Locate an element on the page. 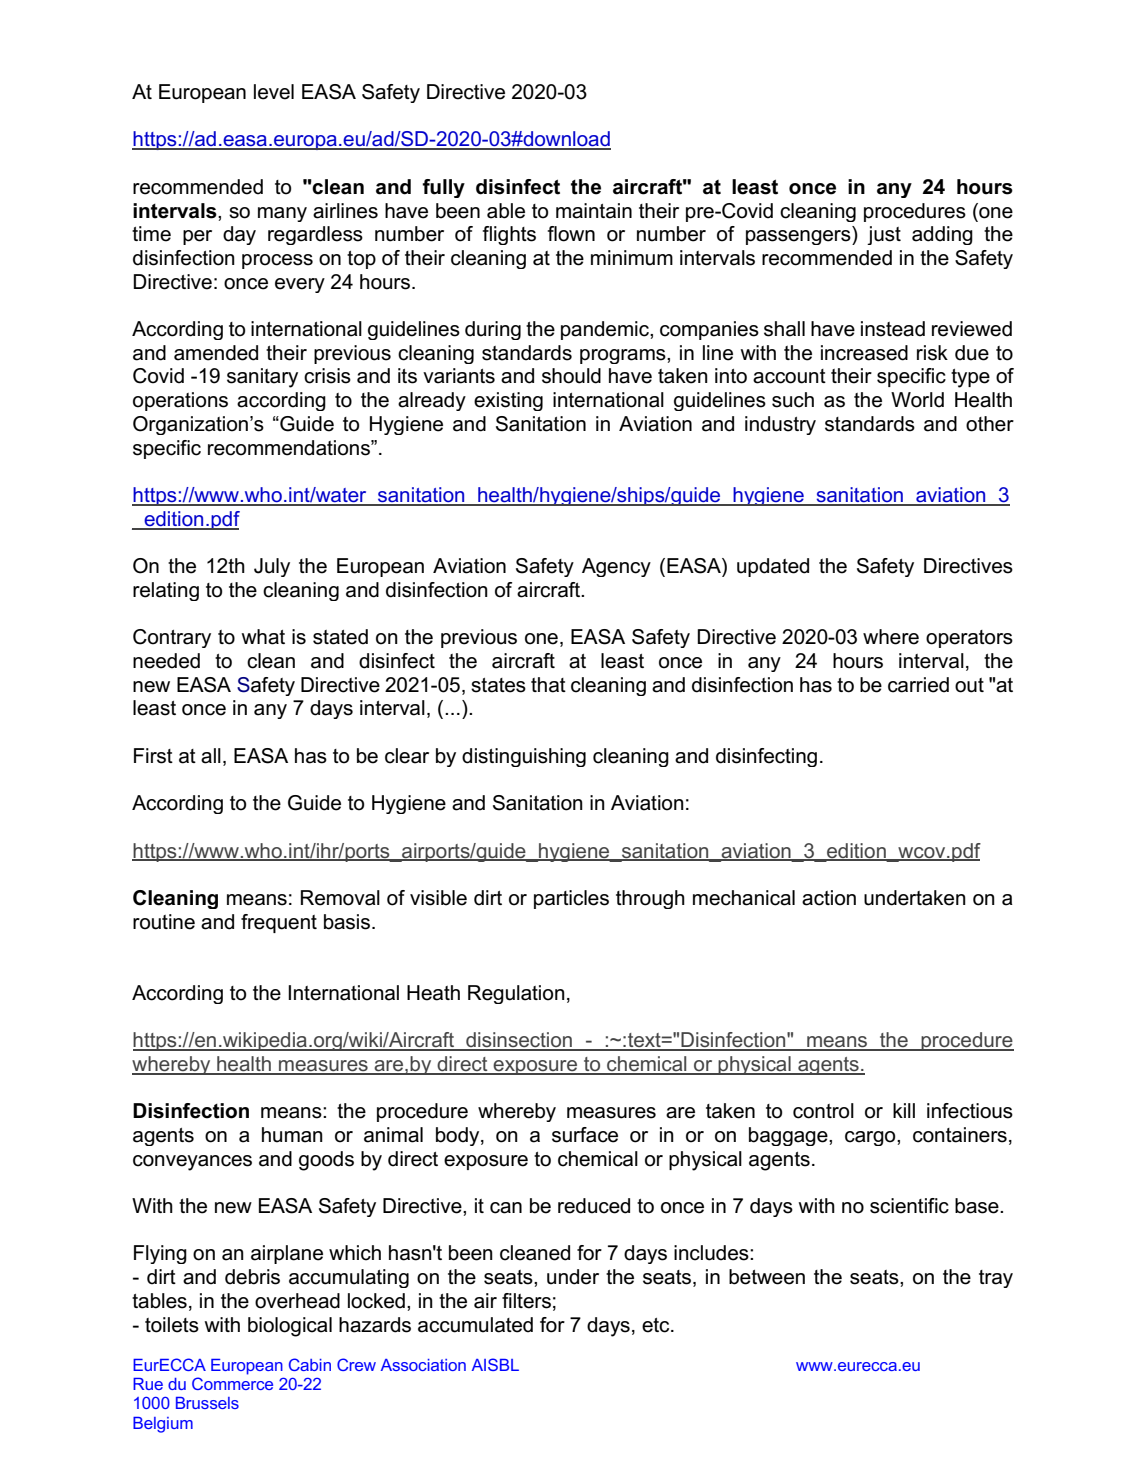 This page has height=1484, width=1146. First is located at coordinates (153, 756).
